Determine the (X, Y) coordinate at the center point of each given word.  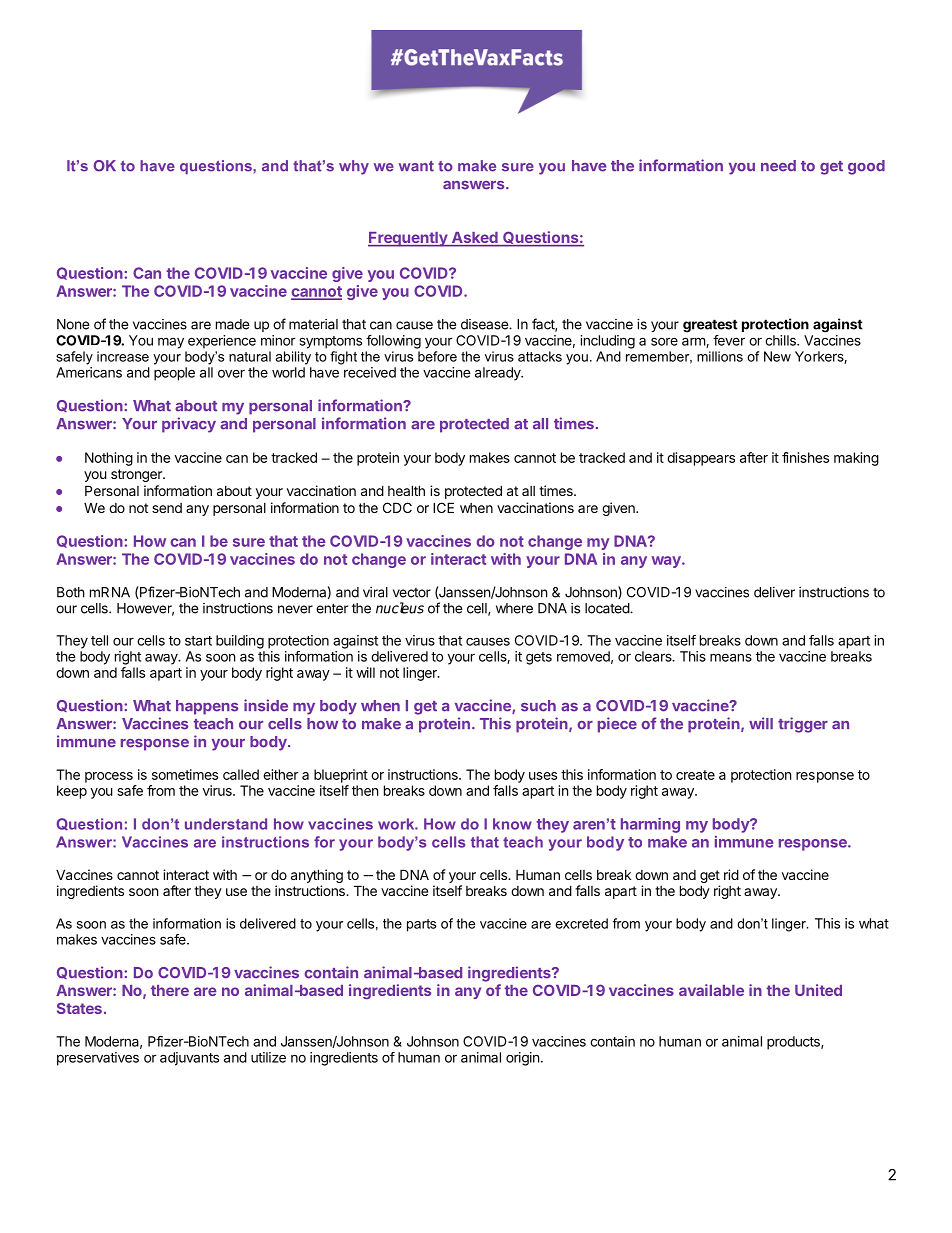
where (514, 608)
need (778, 166)
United (818, 990)
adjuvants (189, 1059)
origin (522, 1059)
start (198, 641)
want (416, 166)
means (731, 657)
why (354, 167)
